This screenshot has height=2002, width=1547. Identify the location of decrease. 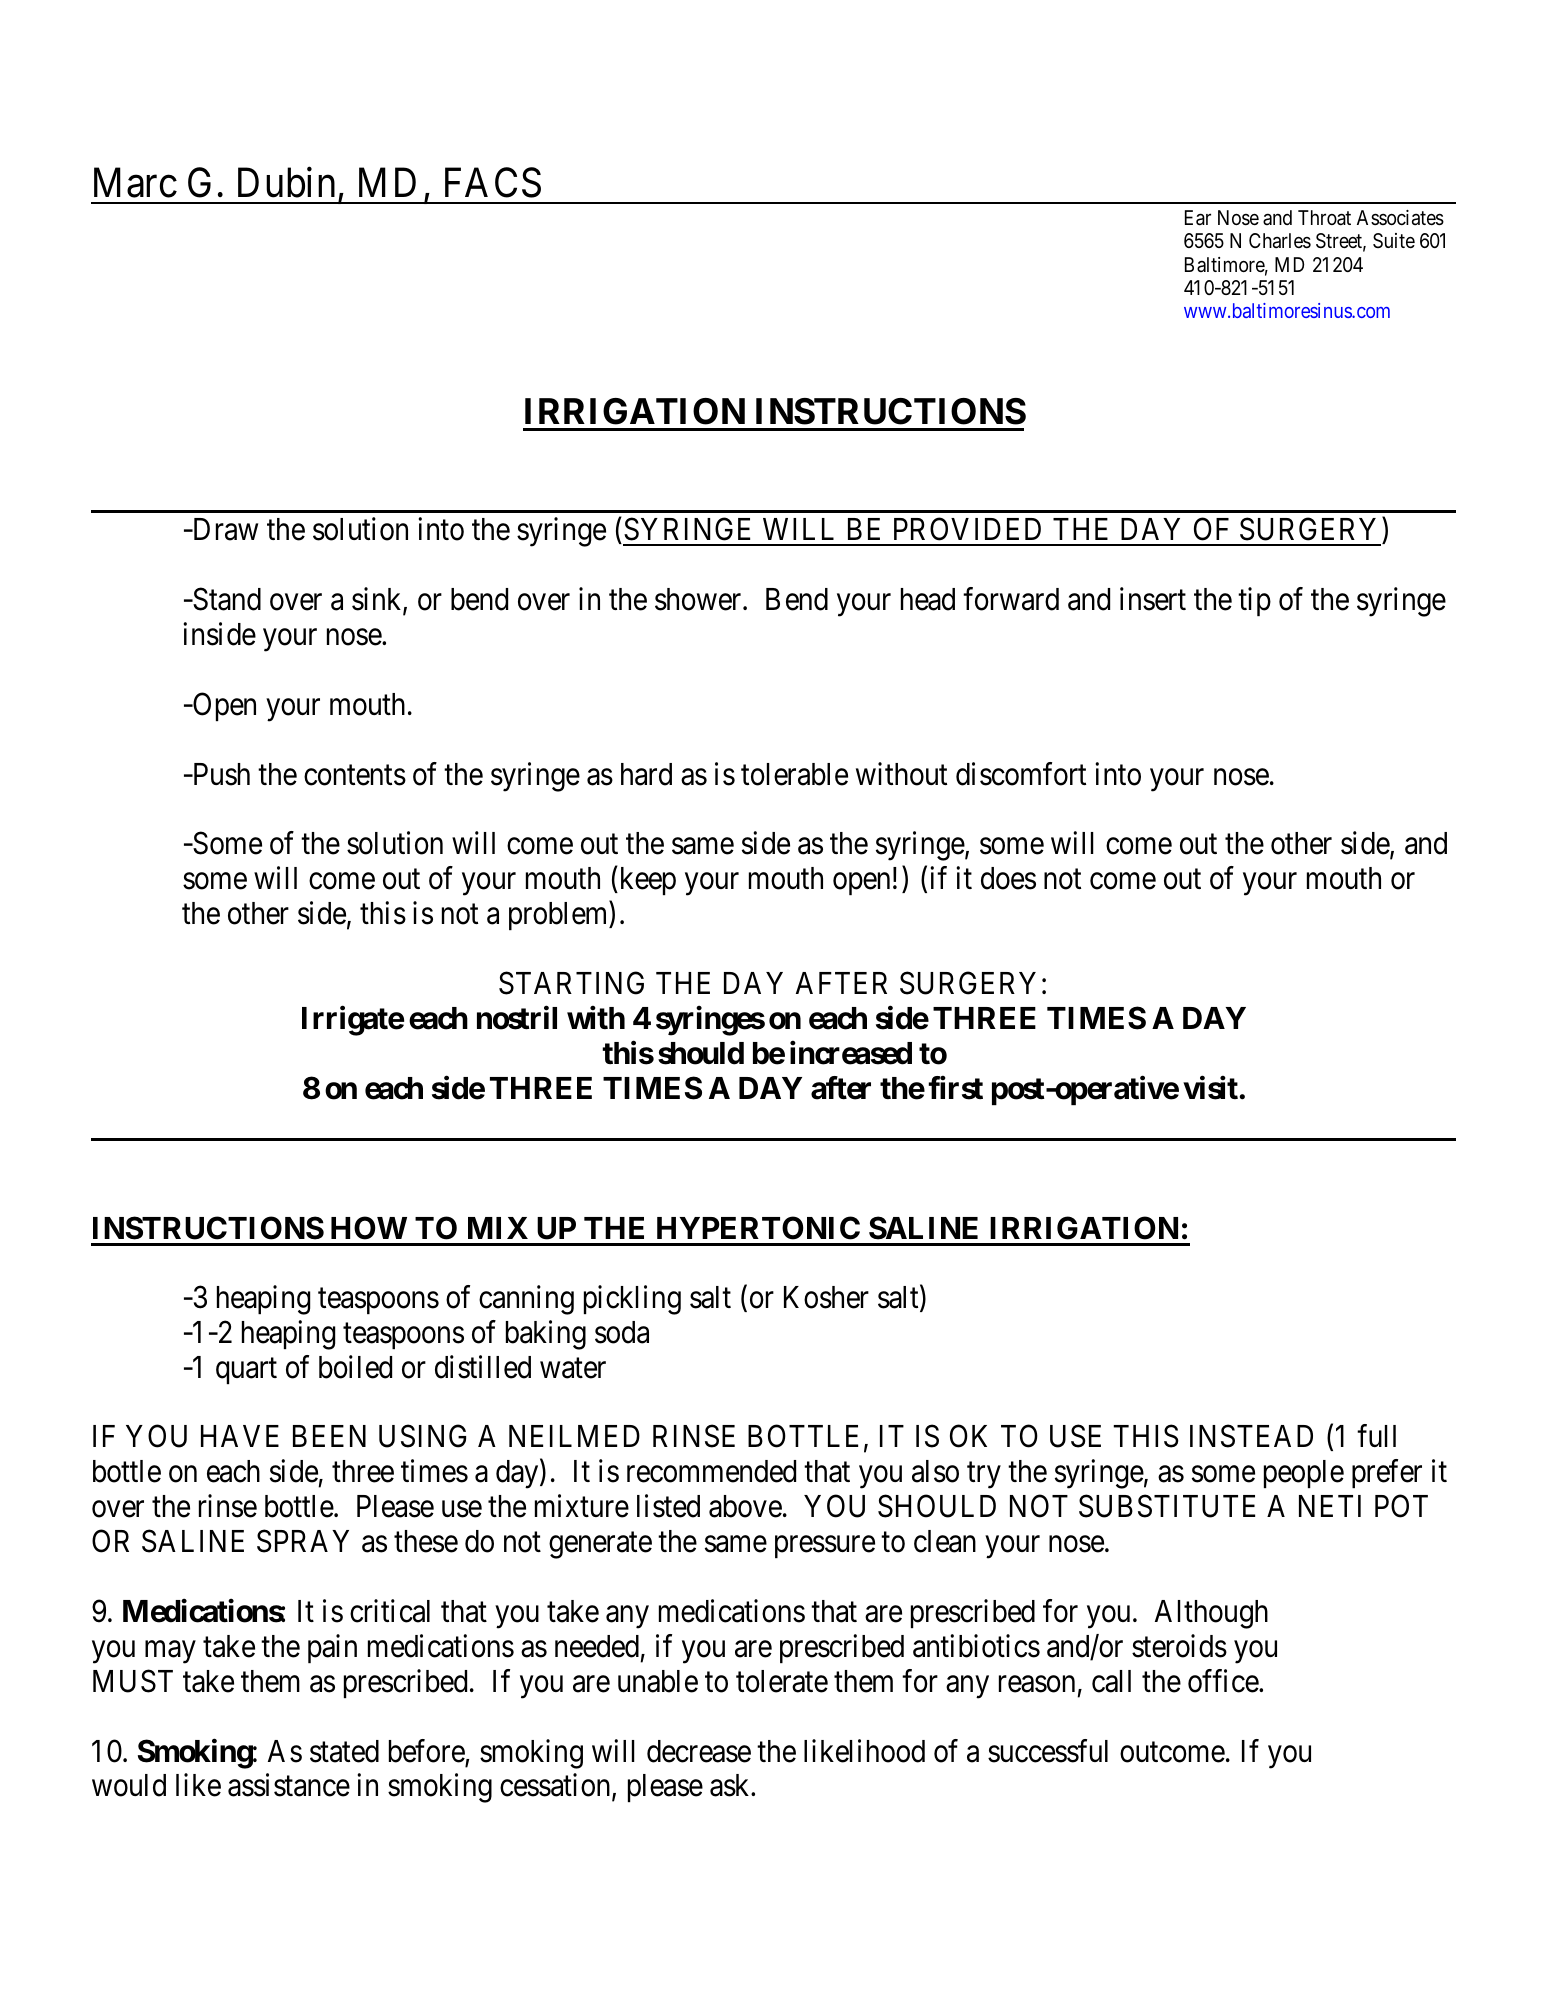
(699, 1751).
